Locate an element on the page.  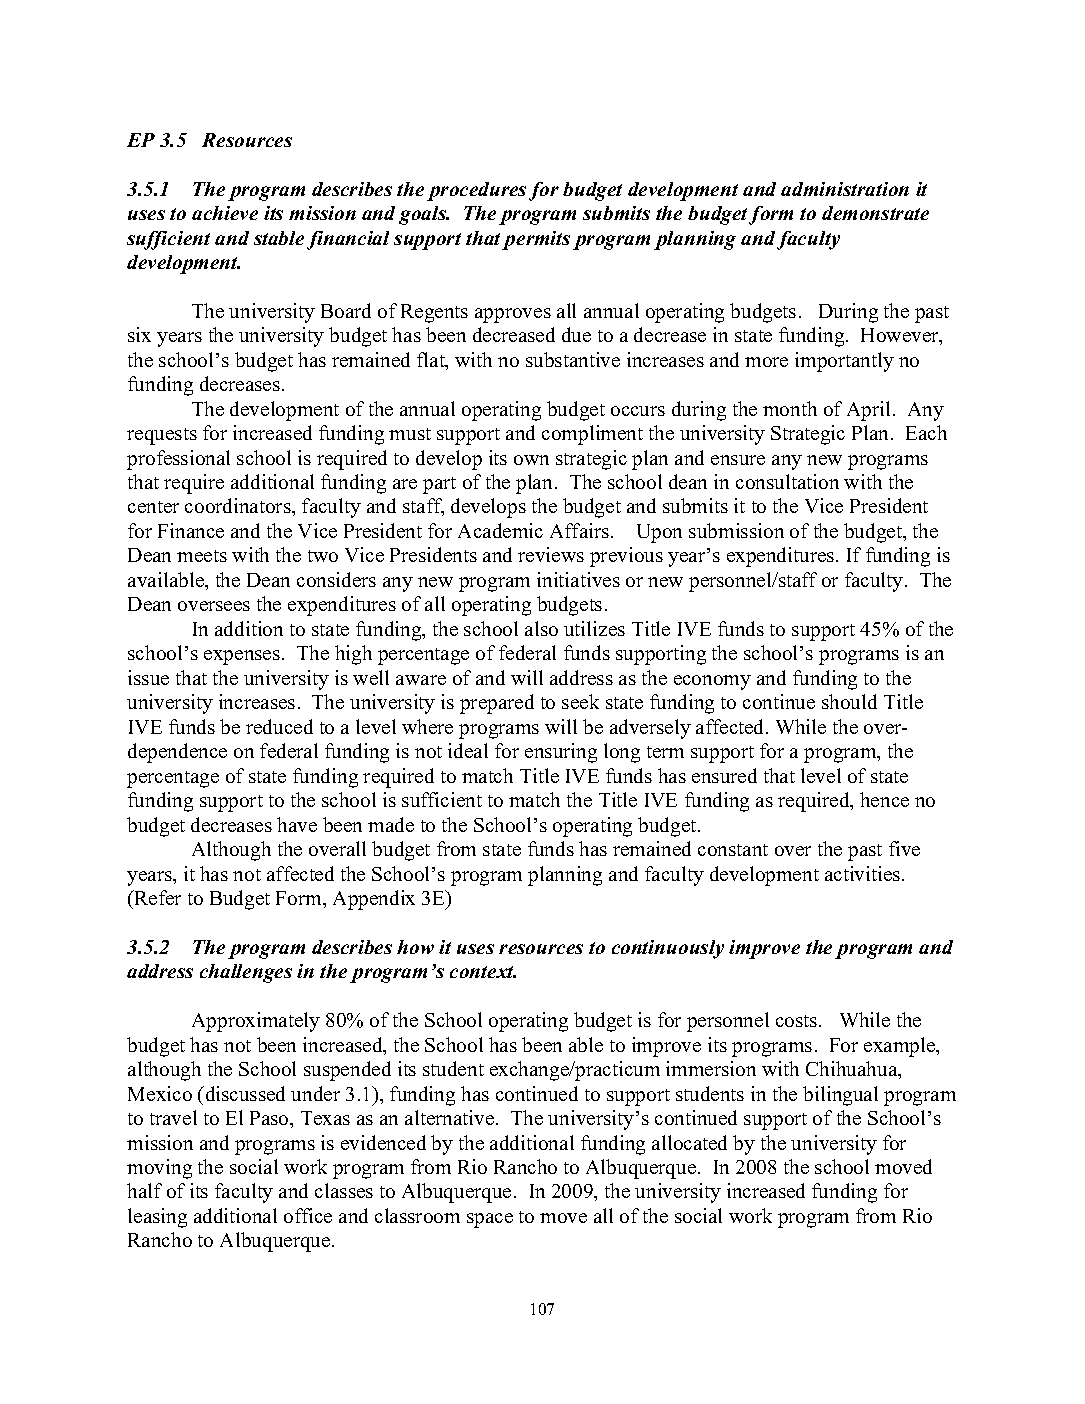
demonstrate is located at coordinates (875, 213).
